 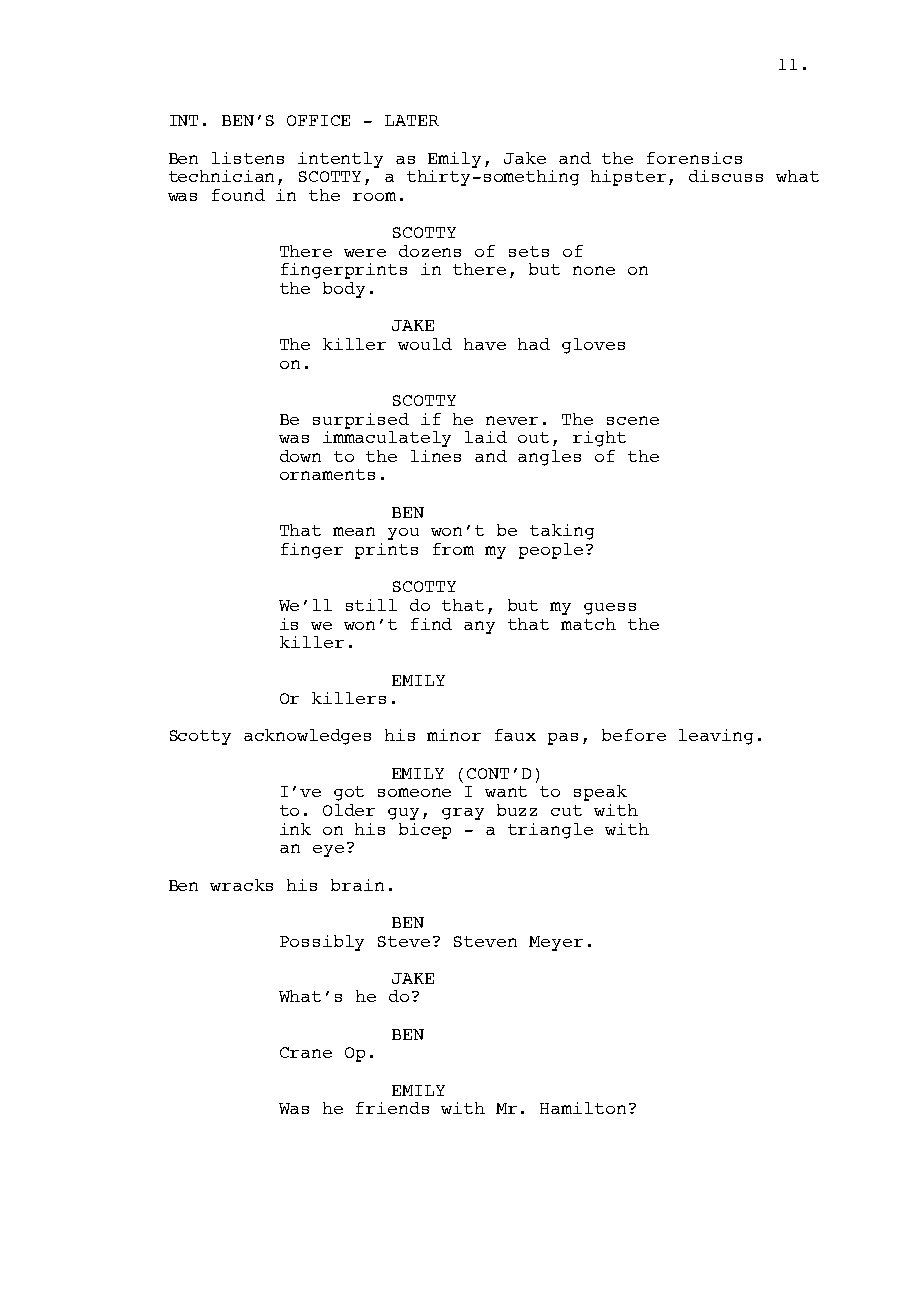 I want to click on have, so click(x=485, y=344).
